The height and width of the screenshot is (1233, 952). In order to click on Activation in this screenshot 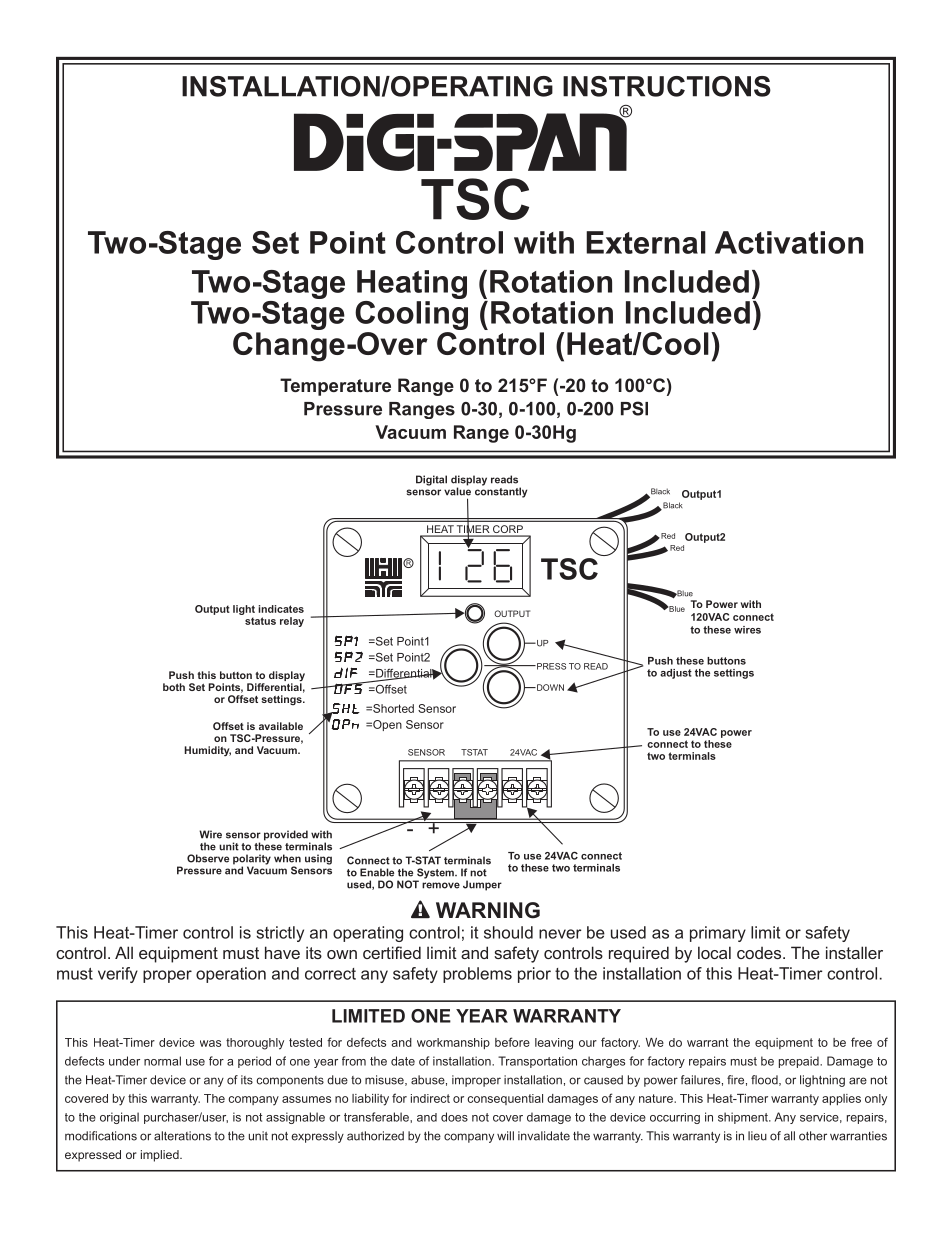, I will do `click(789, 242)`.
